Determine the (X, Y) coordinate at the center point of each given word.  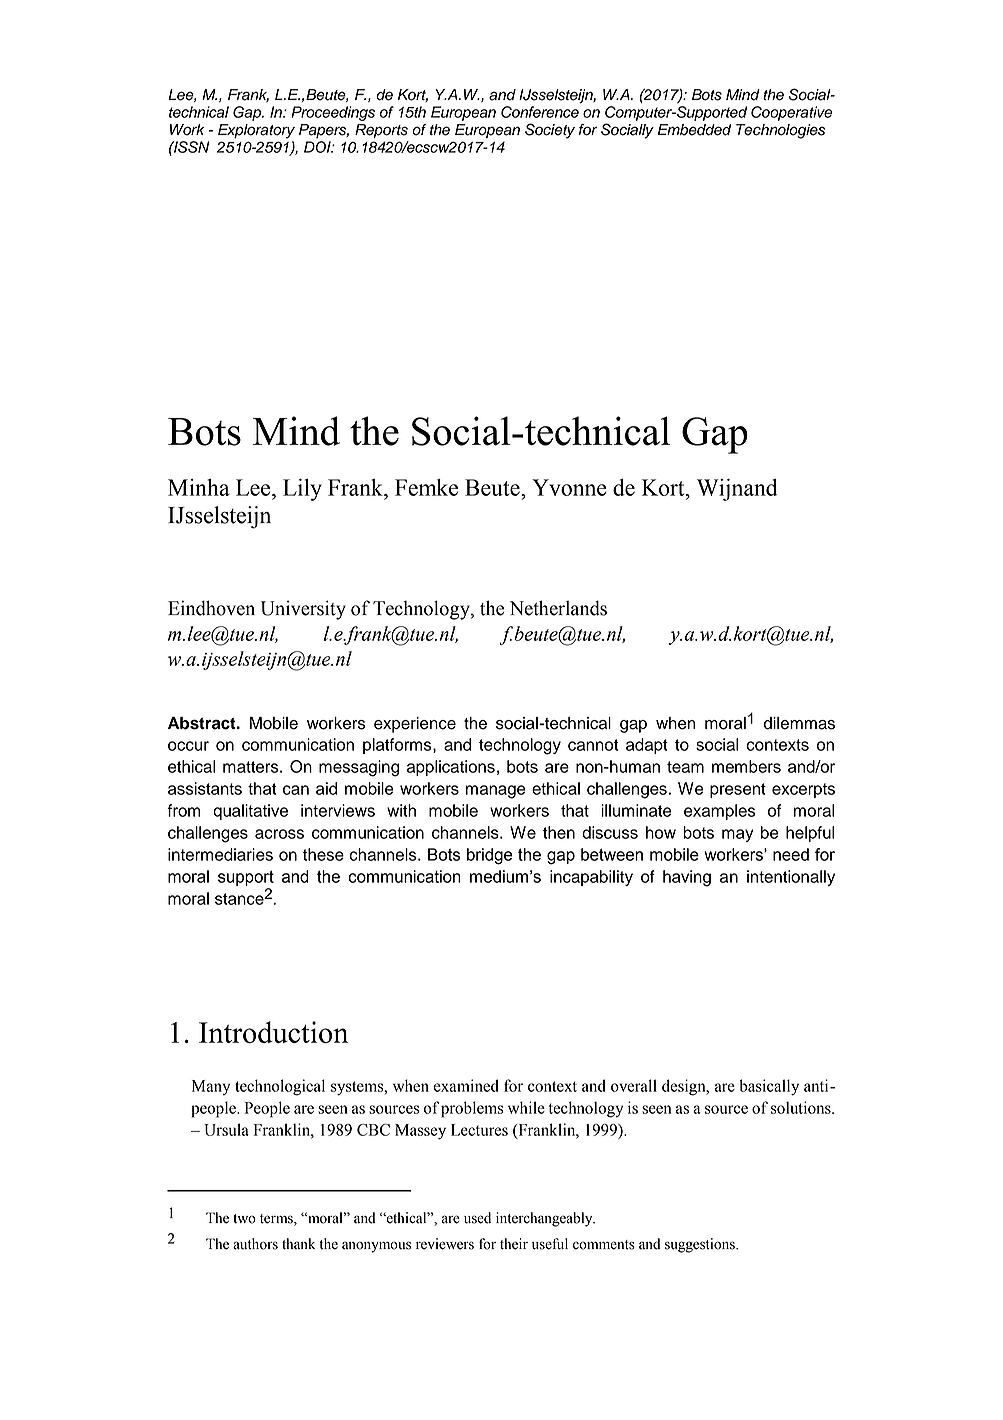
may (737, 835)
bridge (490, 856)
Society (550, 131)
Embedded (694, 130)
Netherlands (558, 608)
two (244, 1219)
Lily (302, 490)
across (279, 834)
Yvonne (569, 487)
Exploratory (256, 131)
